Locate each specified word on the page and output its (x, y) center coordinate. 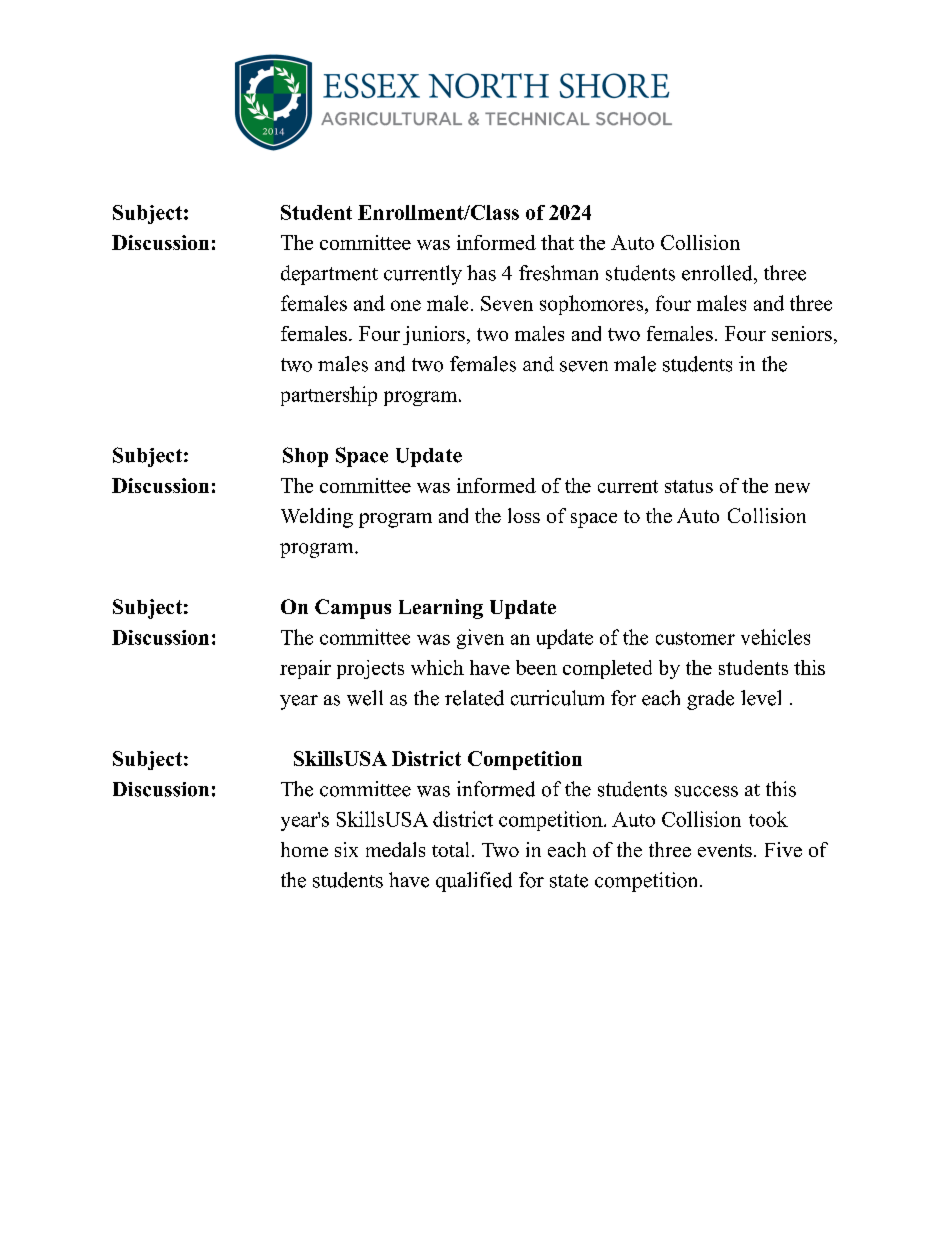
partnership (329, 396)
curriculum (557, 698)
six (346, 849)
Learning (441, 609)
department (329, 275)
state (569, 881)
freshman (558, 273)
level (761, 698)
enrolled (718, 273)
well (365, 698)
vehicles (775, 637)
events (725, 850)
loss (524, 515)
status (689, 486)
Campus (353, 609)
